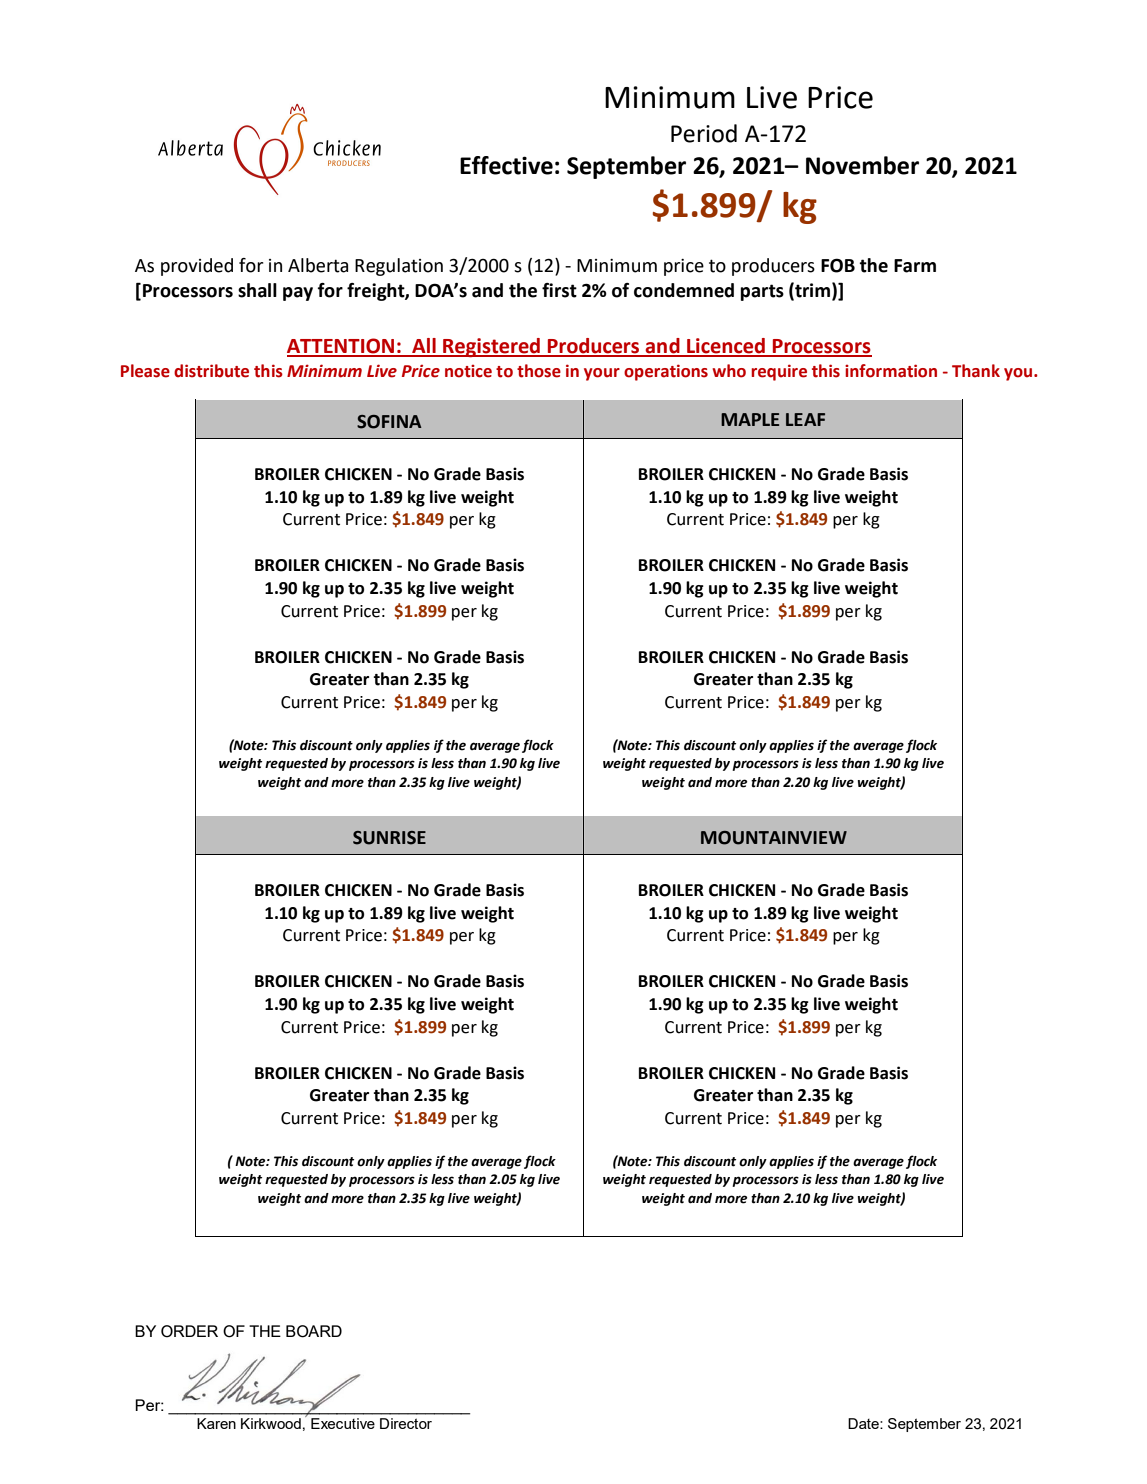 The height and width of the screenshot is (1484, 1147). What do you see at coordinates (539, 371) in the screenshot?
I see `those` at bounding box center [539, 371].
